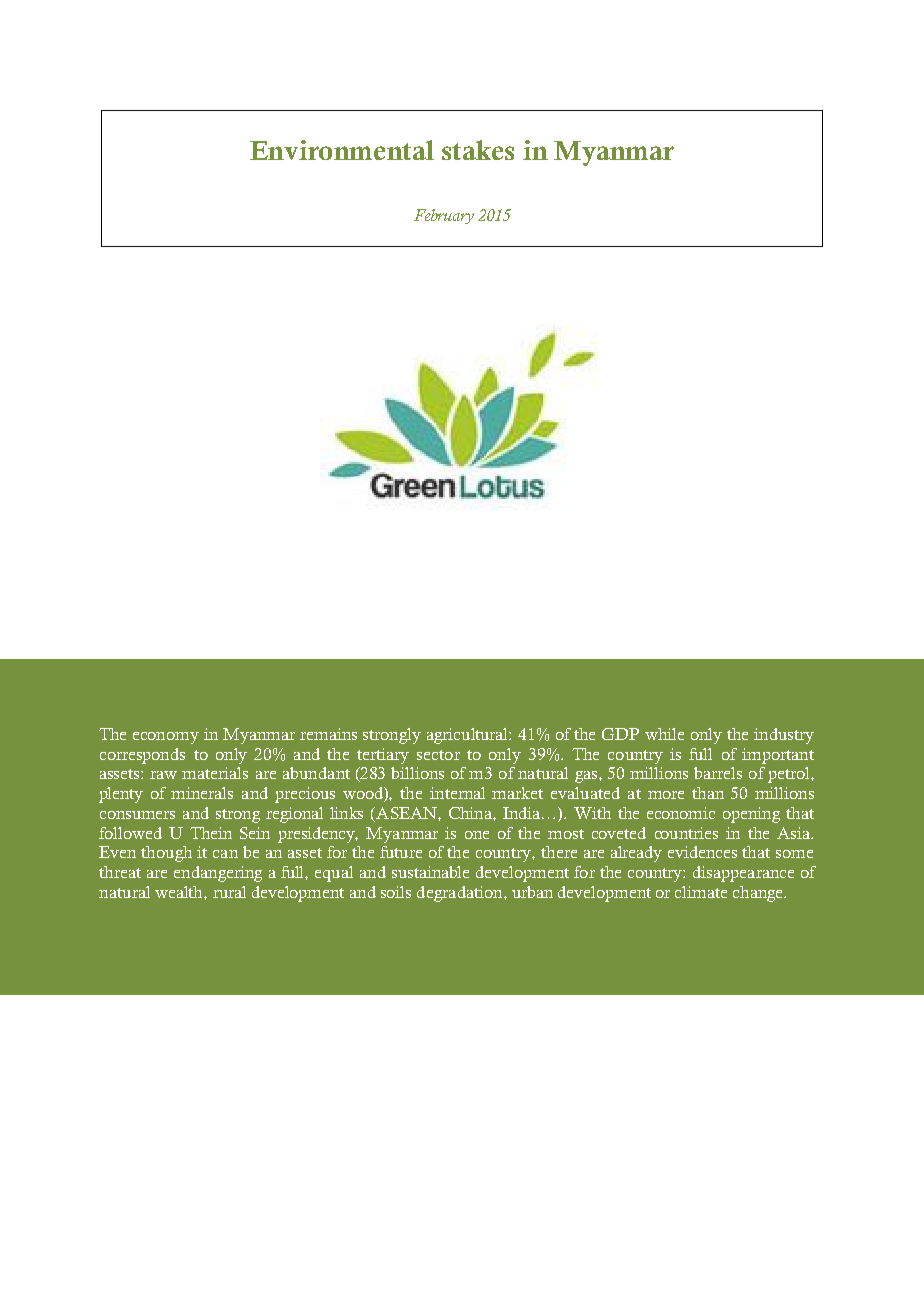 The height and width of the screenshot is (1309, 924). What do you see at coordinates (664, 734) in the screenshot?
I see `while` at bounding box center [664, 734].
